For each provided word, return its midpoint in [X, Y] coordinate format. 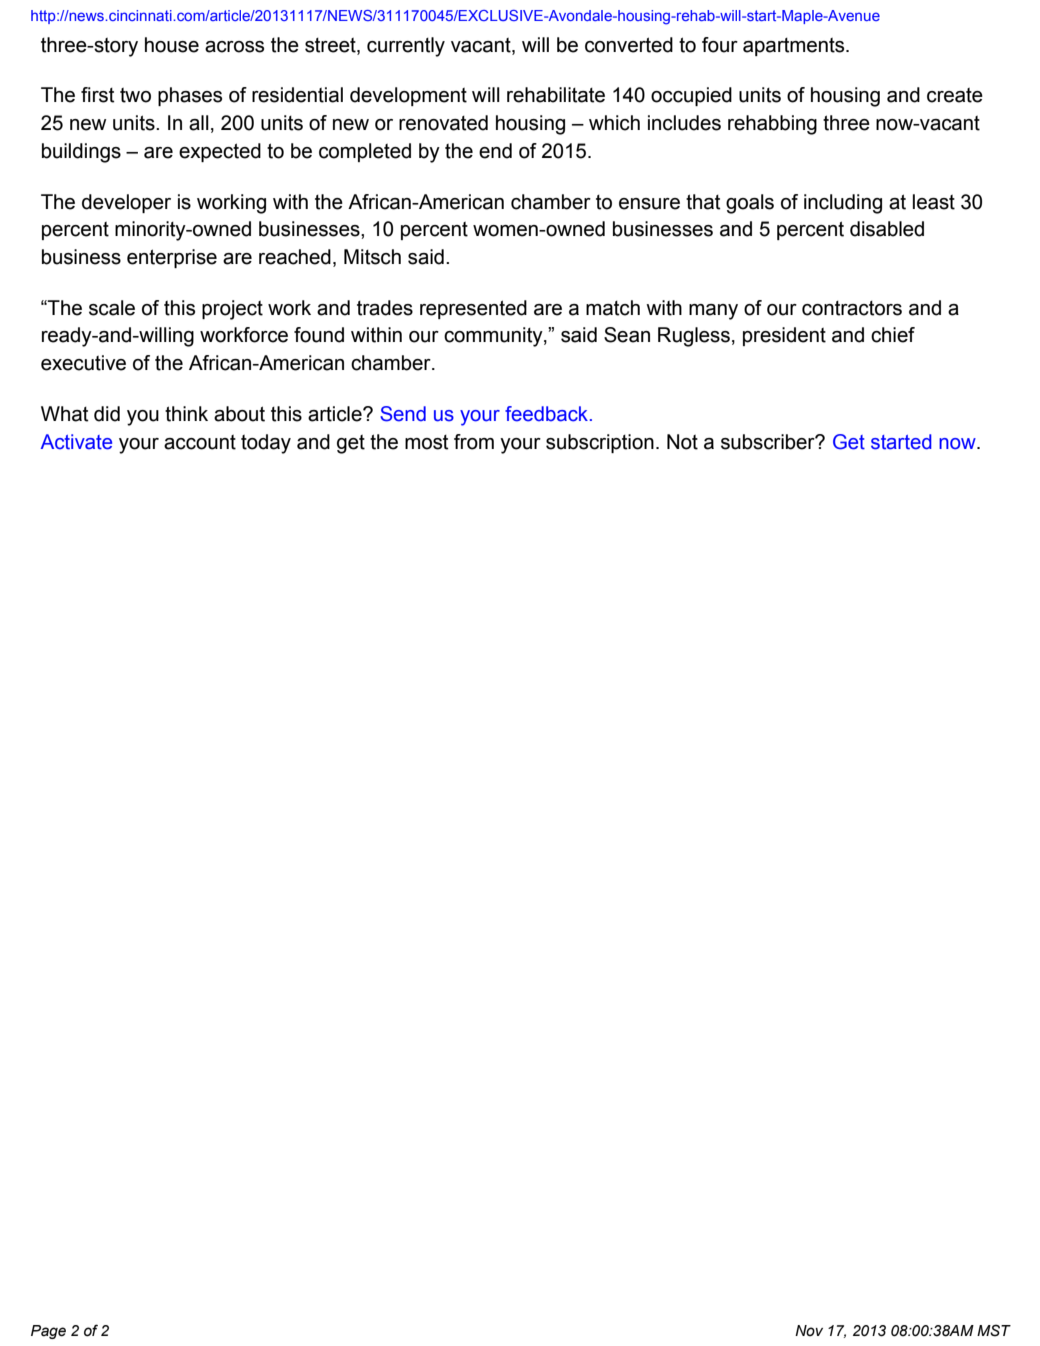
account [200, 442]
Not [682, 442]
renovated [443, 123]
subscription [600, 443]
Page [48, 1332]
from [474, 442]
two [135, 95]
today [266, 444]
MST [994, 1330]
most [427, 442]
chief [893, 335]
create [955, 95]
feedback [548, 414]
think [186, 414]
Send [403, 414]
